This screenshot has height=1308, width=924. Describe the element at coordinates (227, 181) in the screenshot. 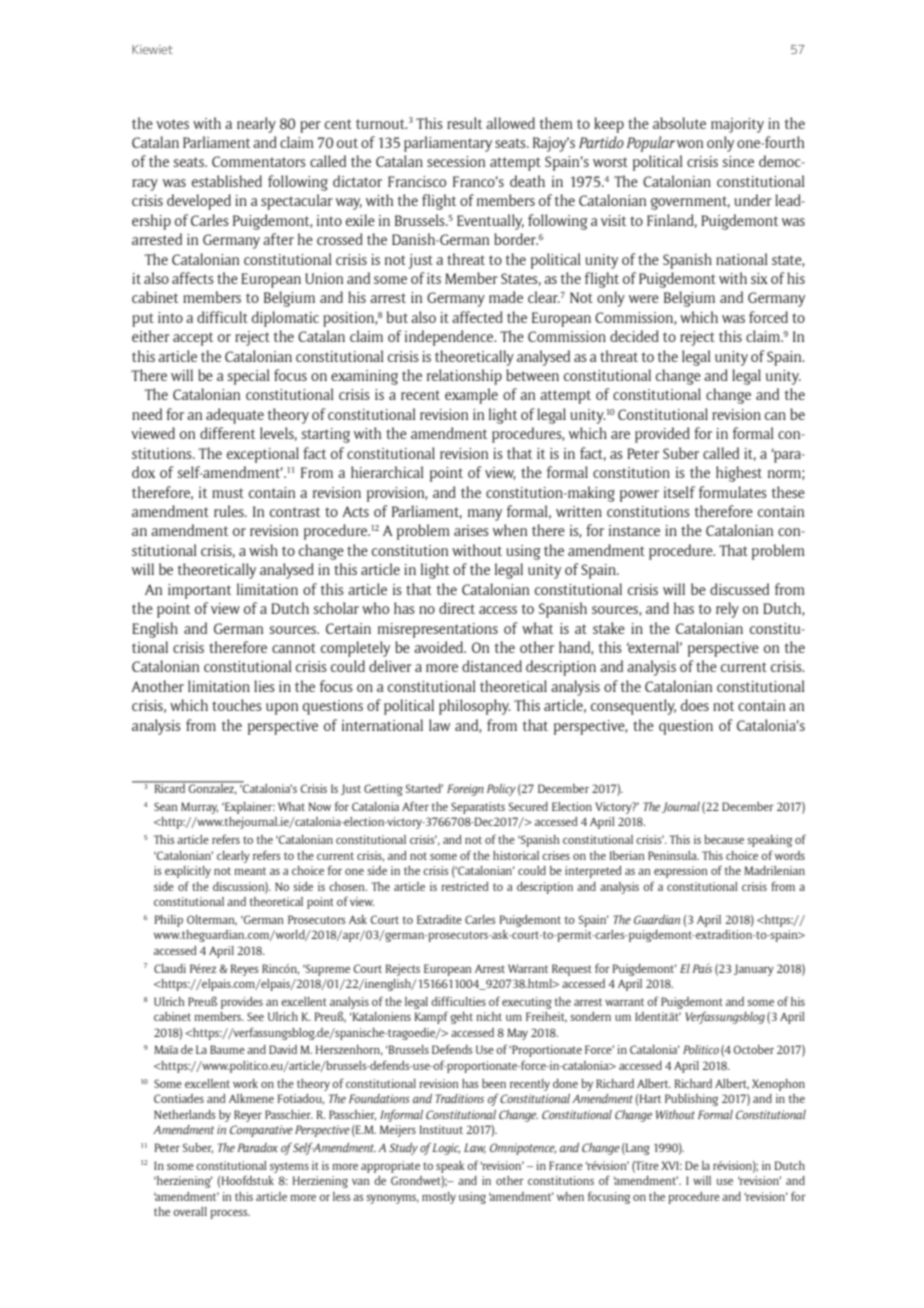

I see `established` at that location.
